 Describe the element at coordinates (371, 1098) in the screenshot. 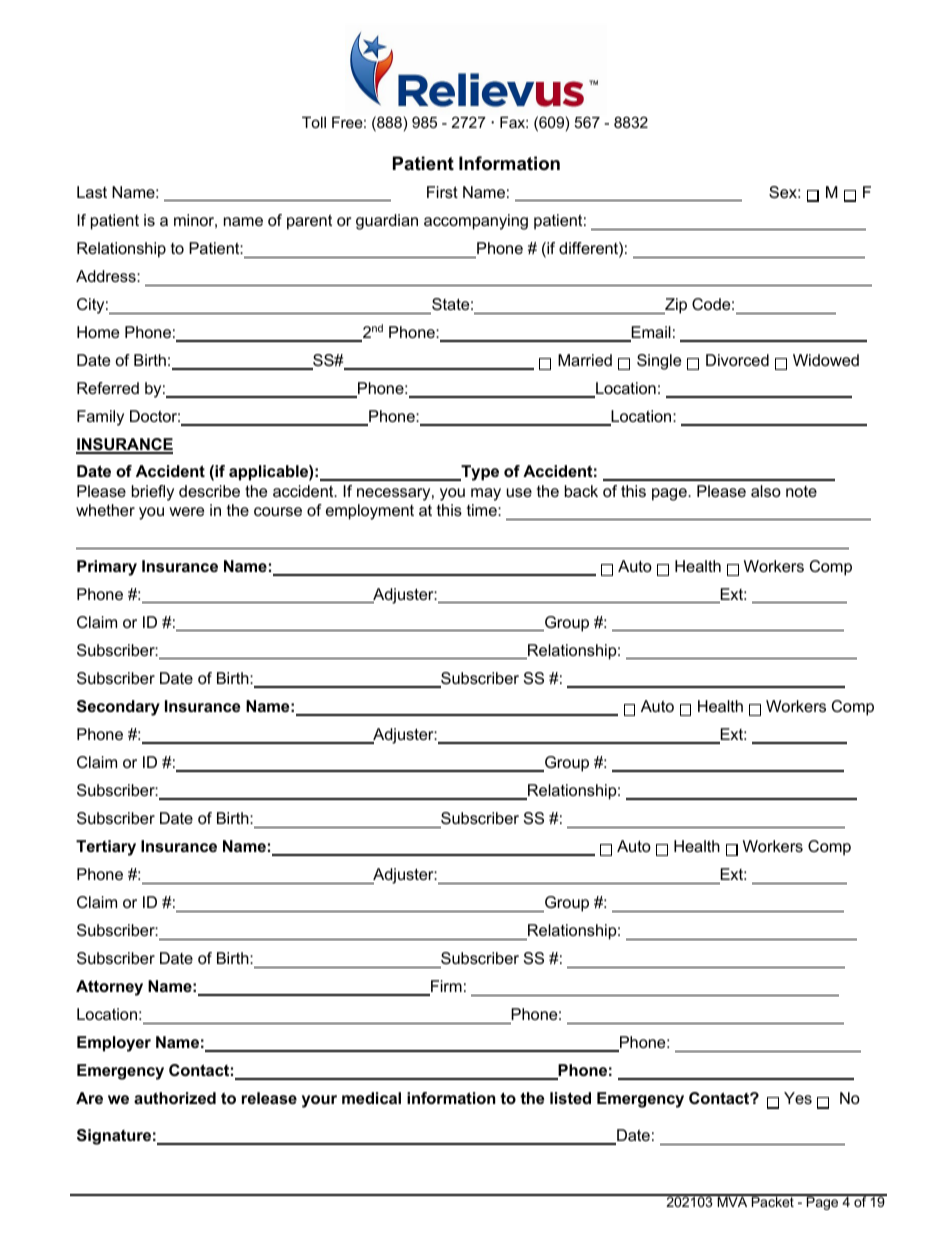

I see `medical` at that location.
